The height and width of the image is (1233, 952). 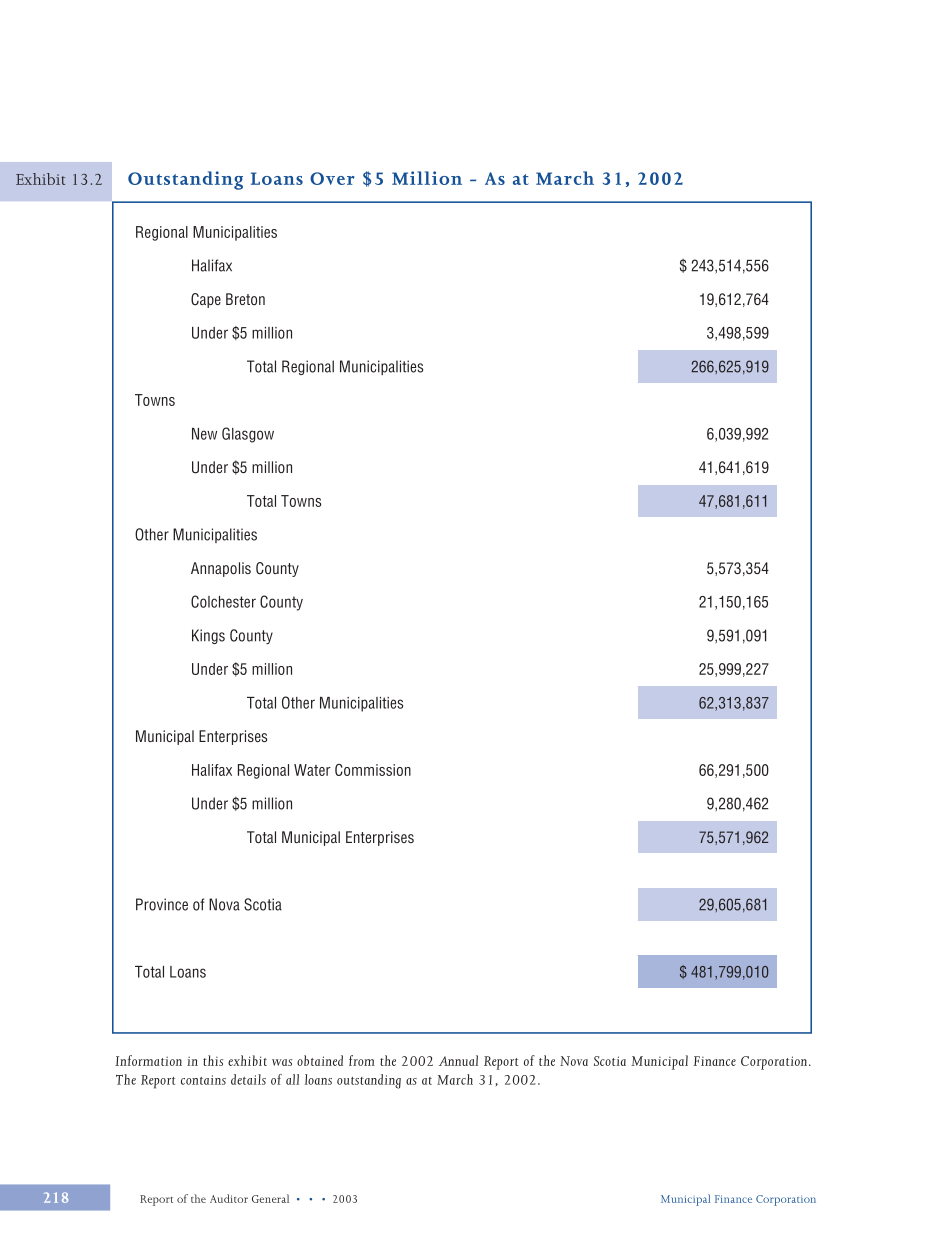 What do you see at coordinates (332, 178) in the image?
I see `Over` at bounding box center [332, 178].
